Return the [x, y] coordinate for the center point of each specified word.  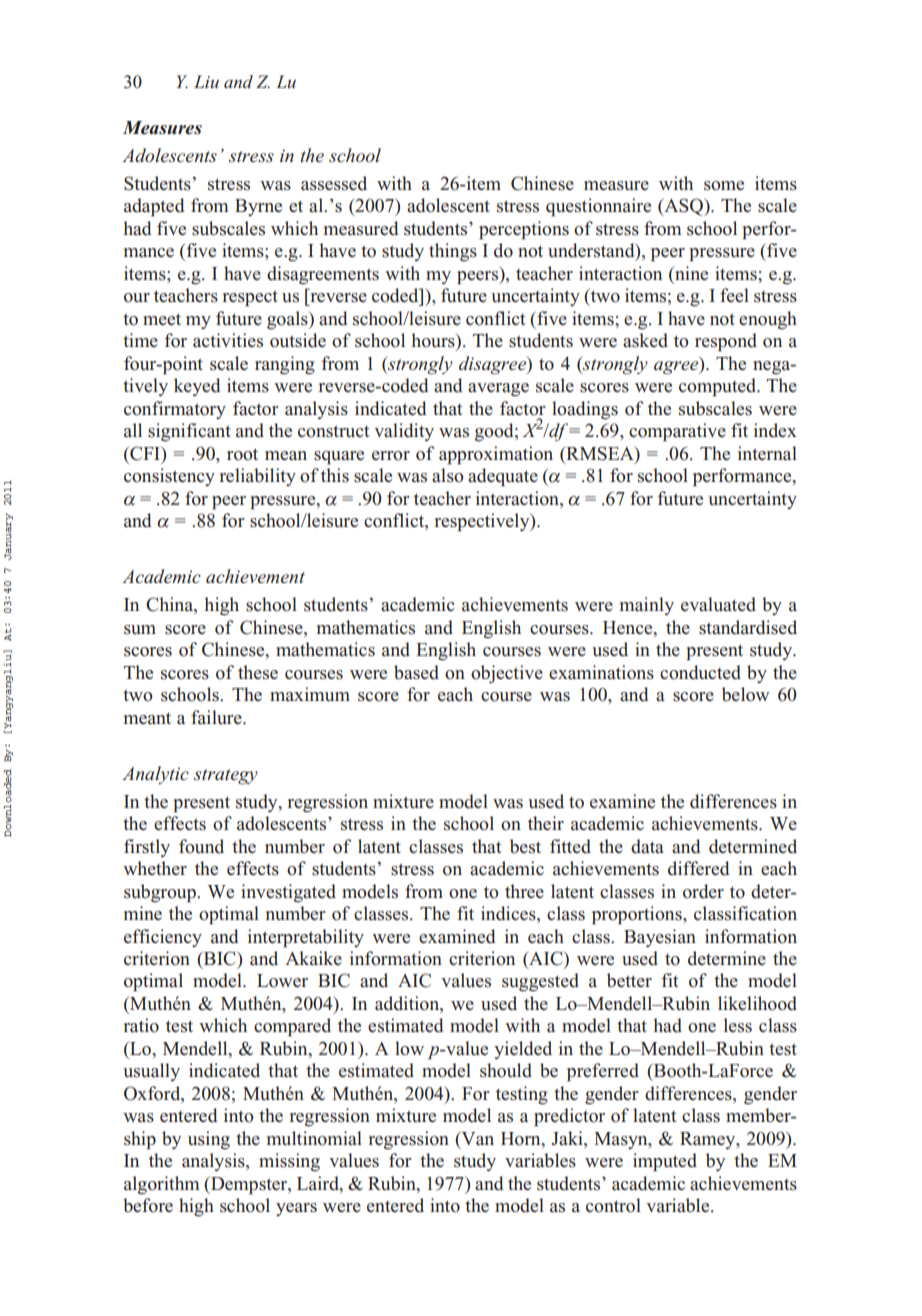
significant [189, 432]
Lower [282, 981]
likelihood [757, 1003]
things [453, 252]
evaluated [718, 604]
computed [719, 387]
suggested [540, 982]
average [498, 390]
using [209, 1140]
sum [140, 630]
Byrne [258, 207]
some [724, 186]
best [525, 846]
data [647, 846]
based [416, 672]
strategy [226, 777]
